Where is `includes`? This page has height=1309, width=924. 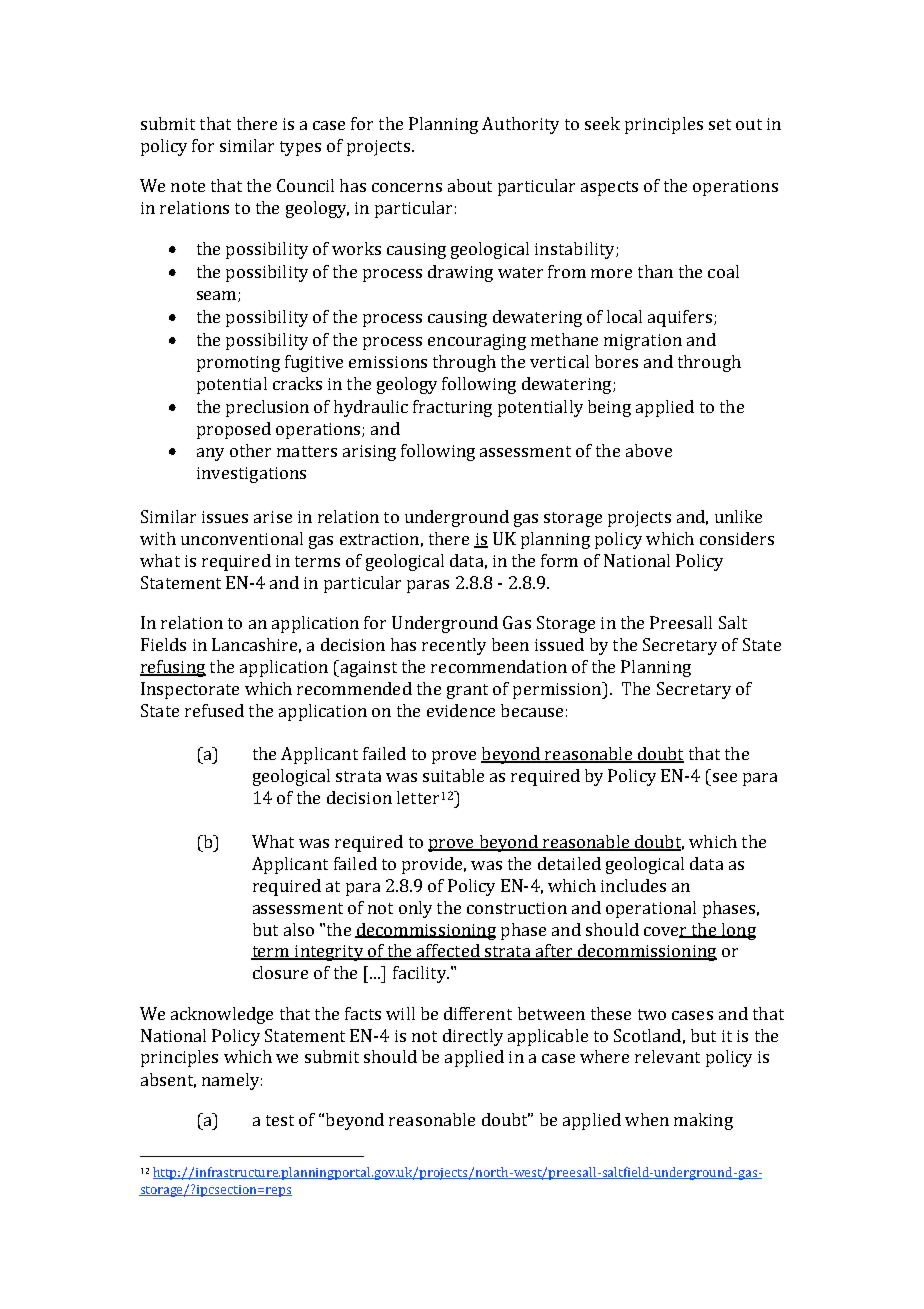
includes is located at coordinates (633, 885).
